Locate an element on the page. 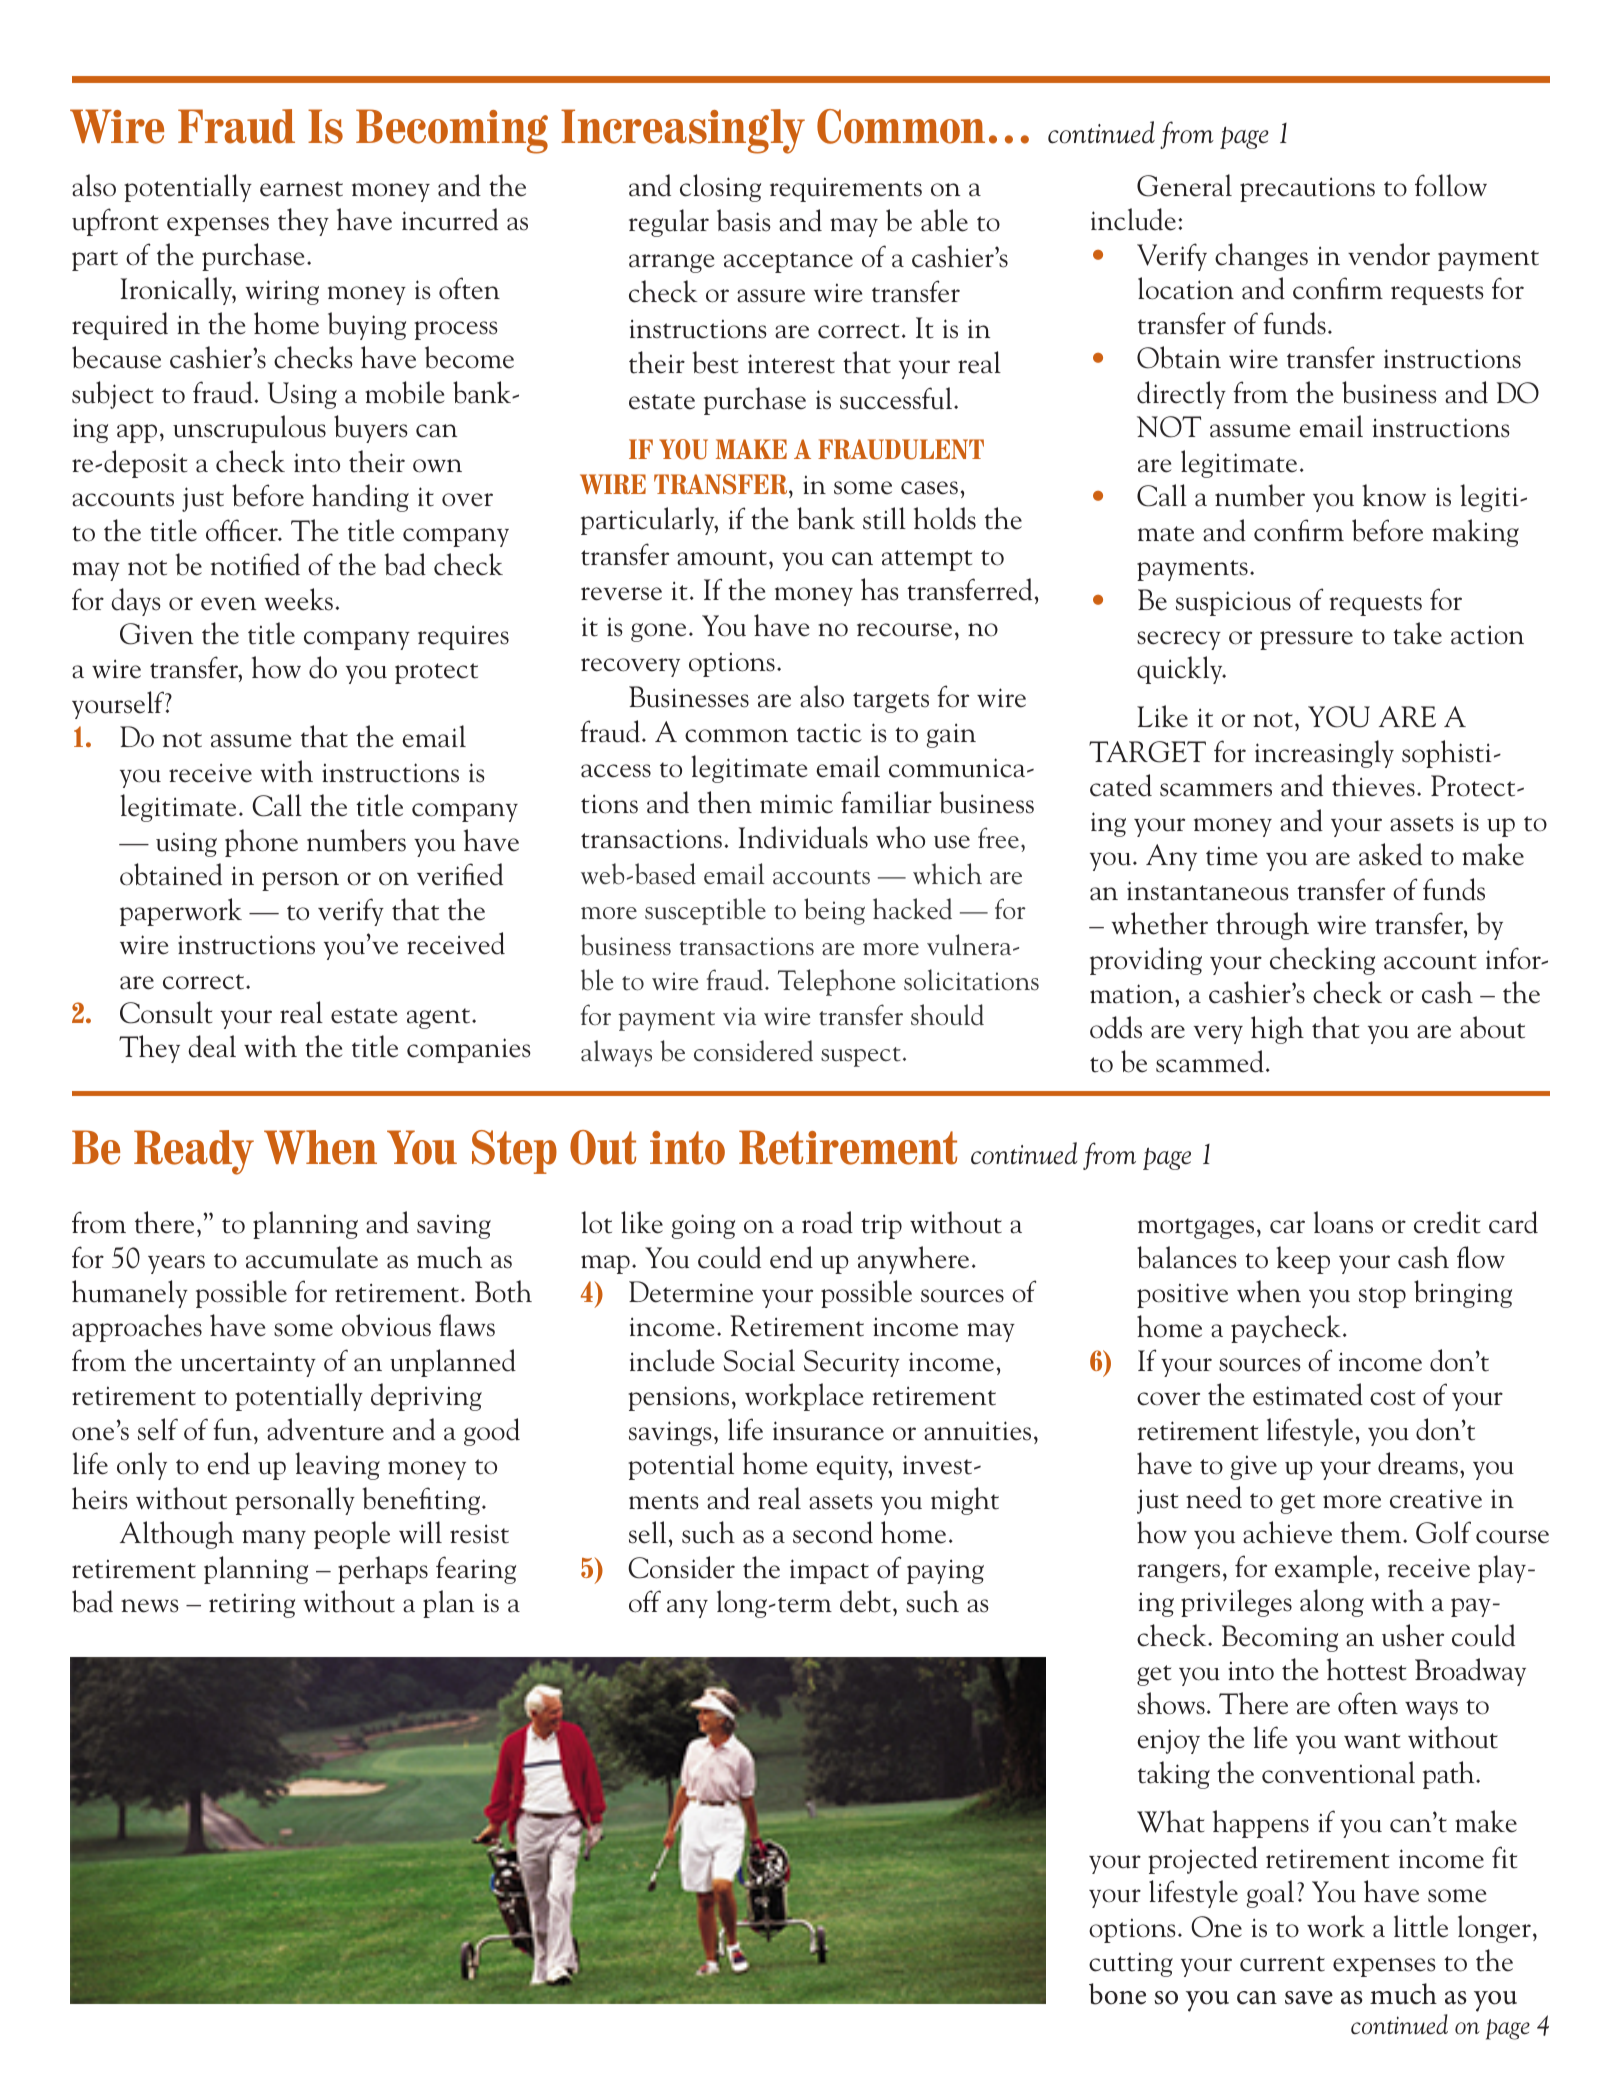 The image size is (1622, 2099). thieves is located at coordinates (1373, 785).
